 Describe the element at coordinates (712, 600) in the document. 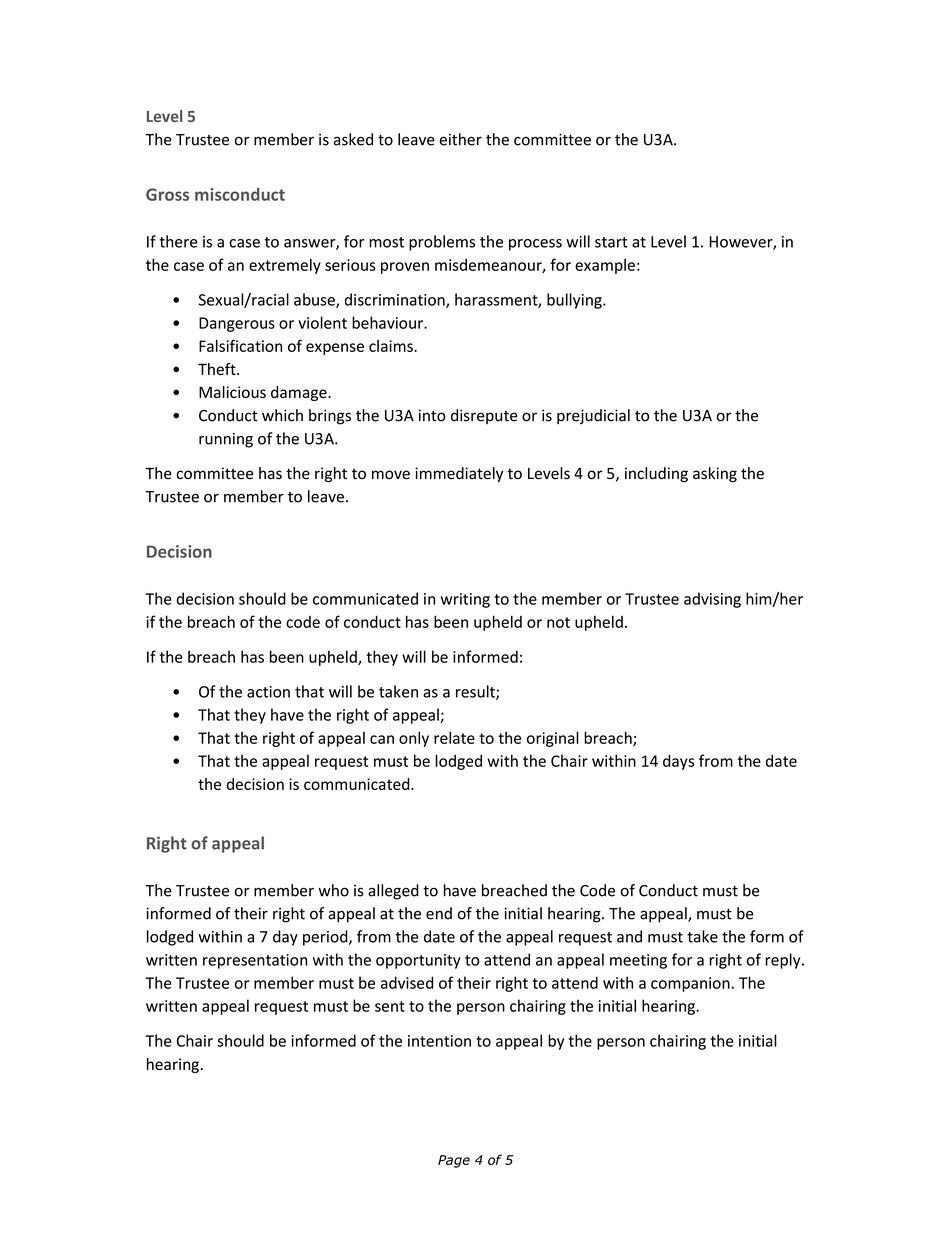

I see `advising` at that location.
